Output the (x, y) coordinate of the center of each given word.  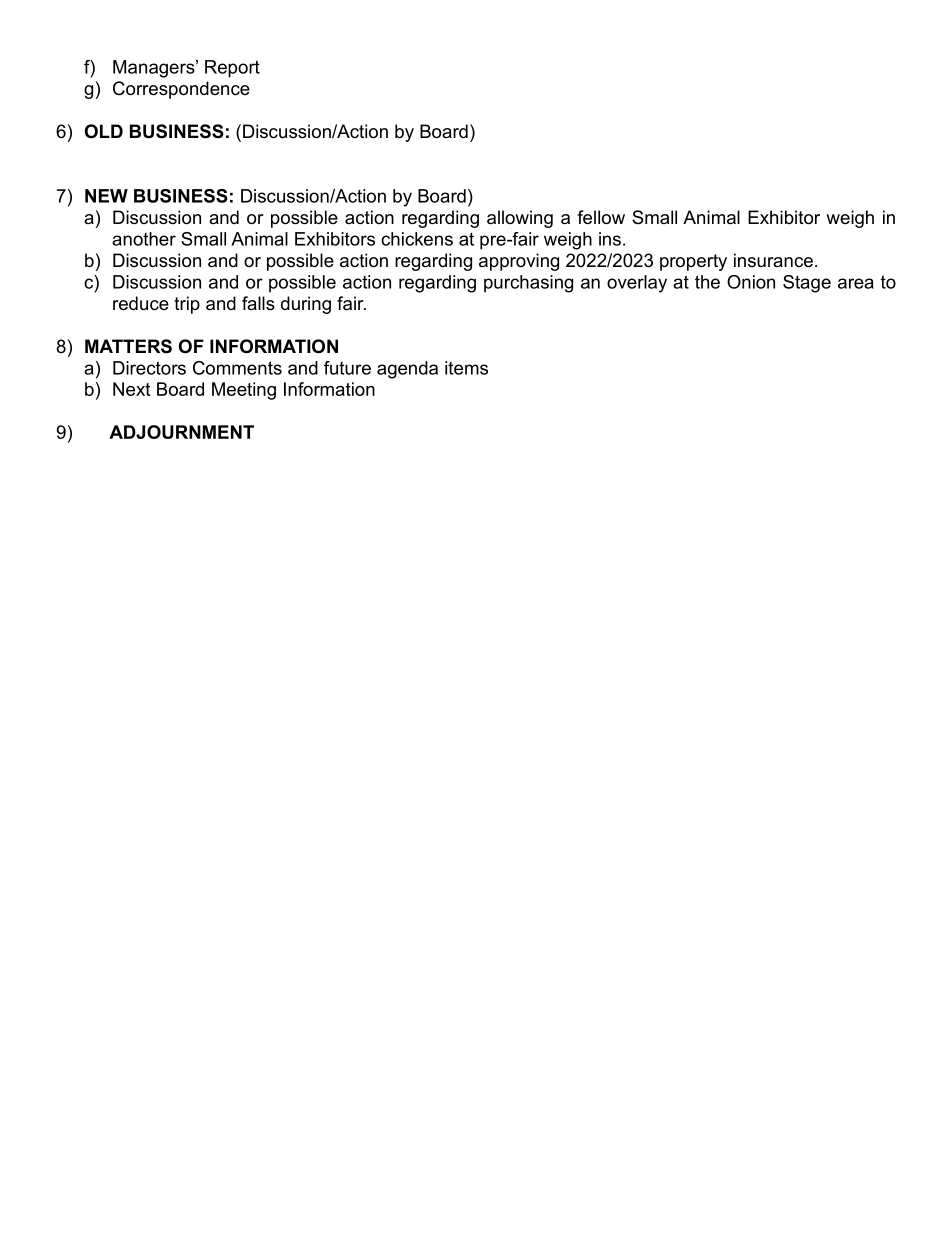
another (144, 239)
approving (519, 262)
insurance (773, 260)
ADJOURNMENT (181, 432)
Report (232, 69)
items (466, 368)
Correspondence (181, 90)
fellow (601, 217)
